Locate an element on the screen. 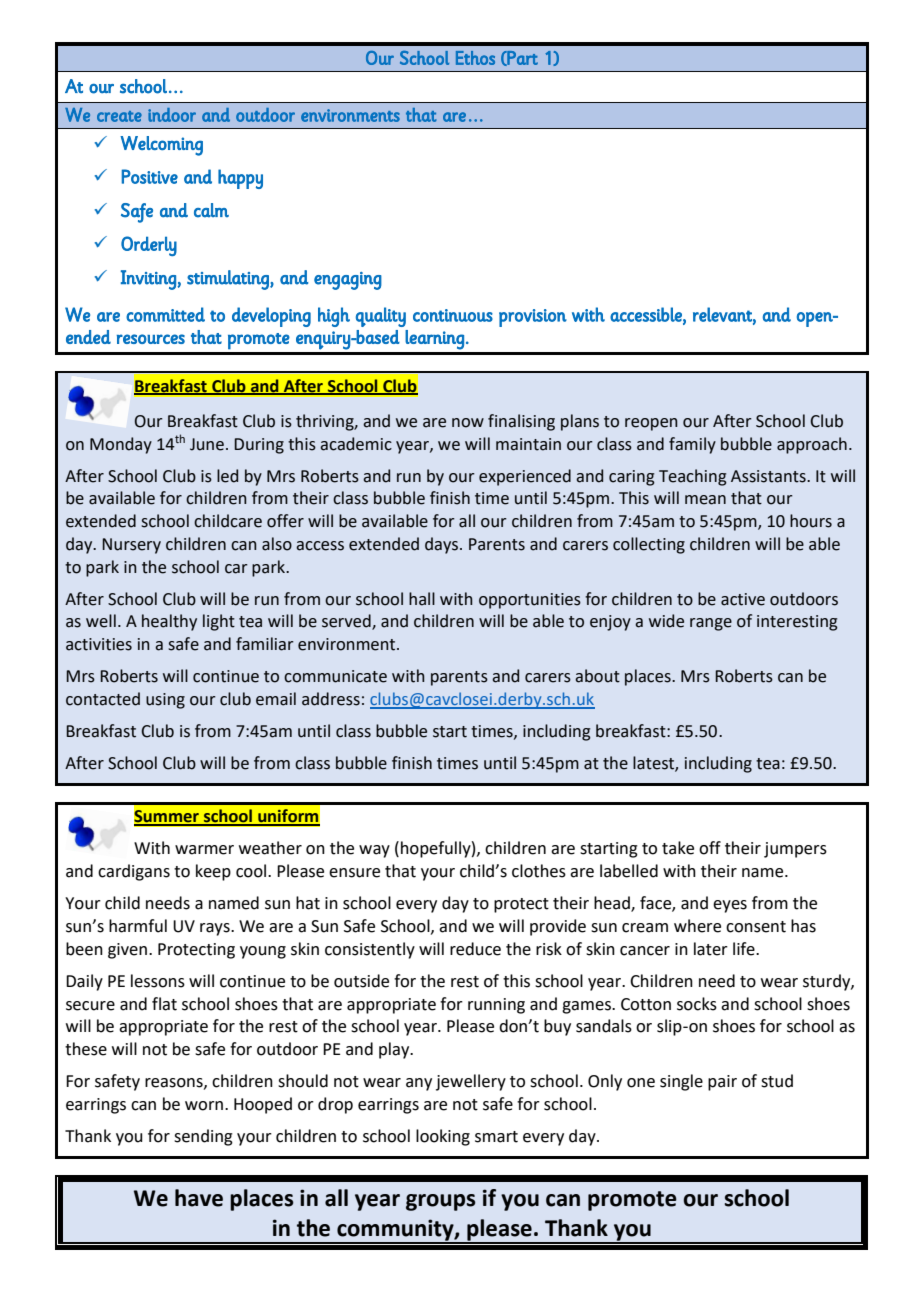 The width and height of the screenshot is (924, 1308). harmful is located at coordinates (138, 926).
